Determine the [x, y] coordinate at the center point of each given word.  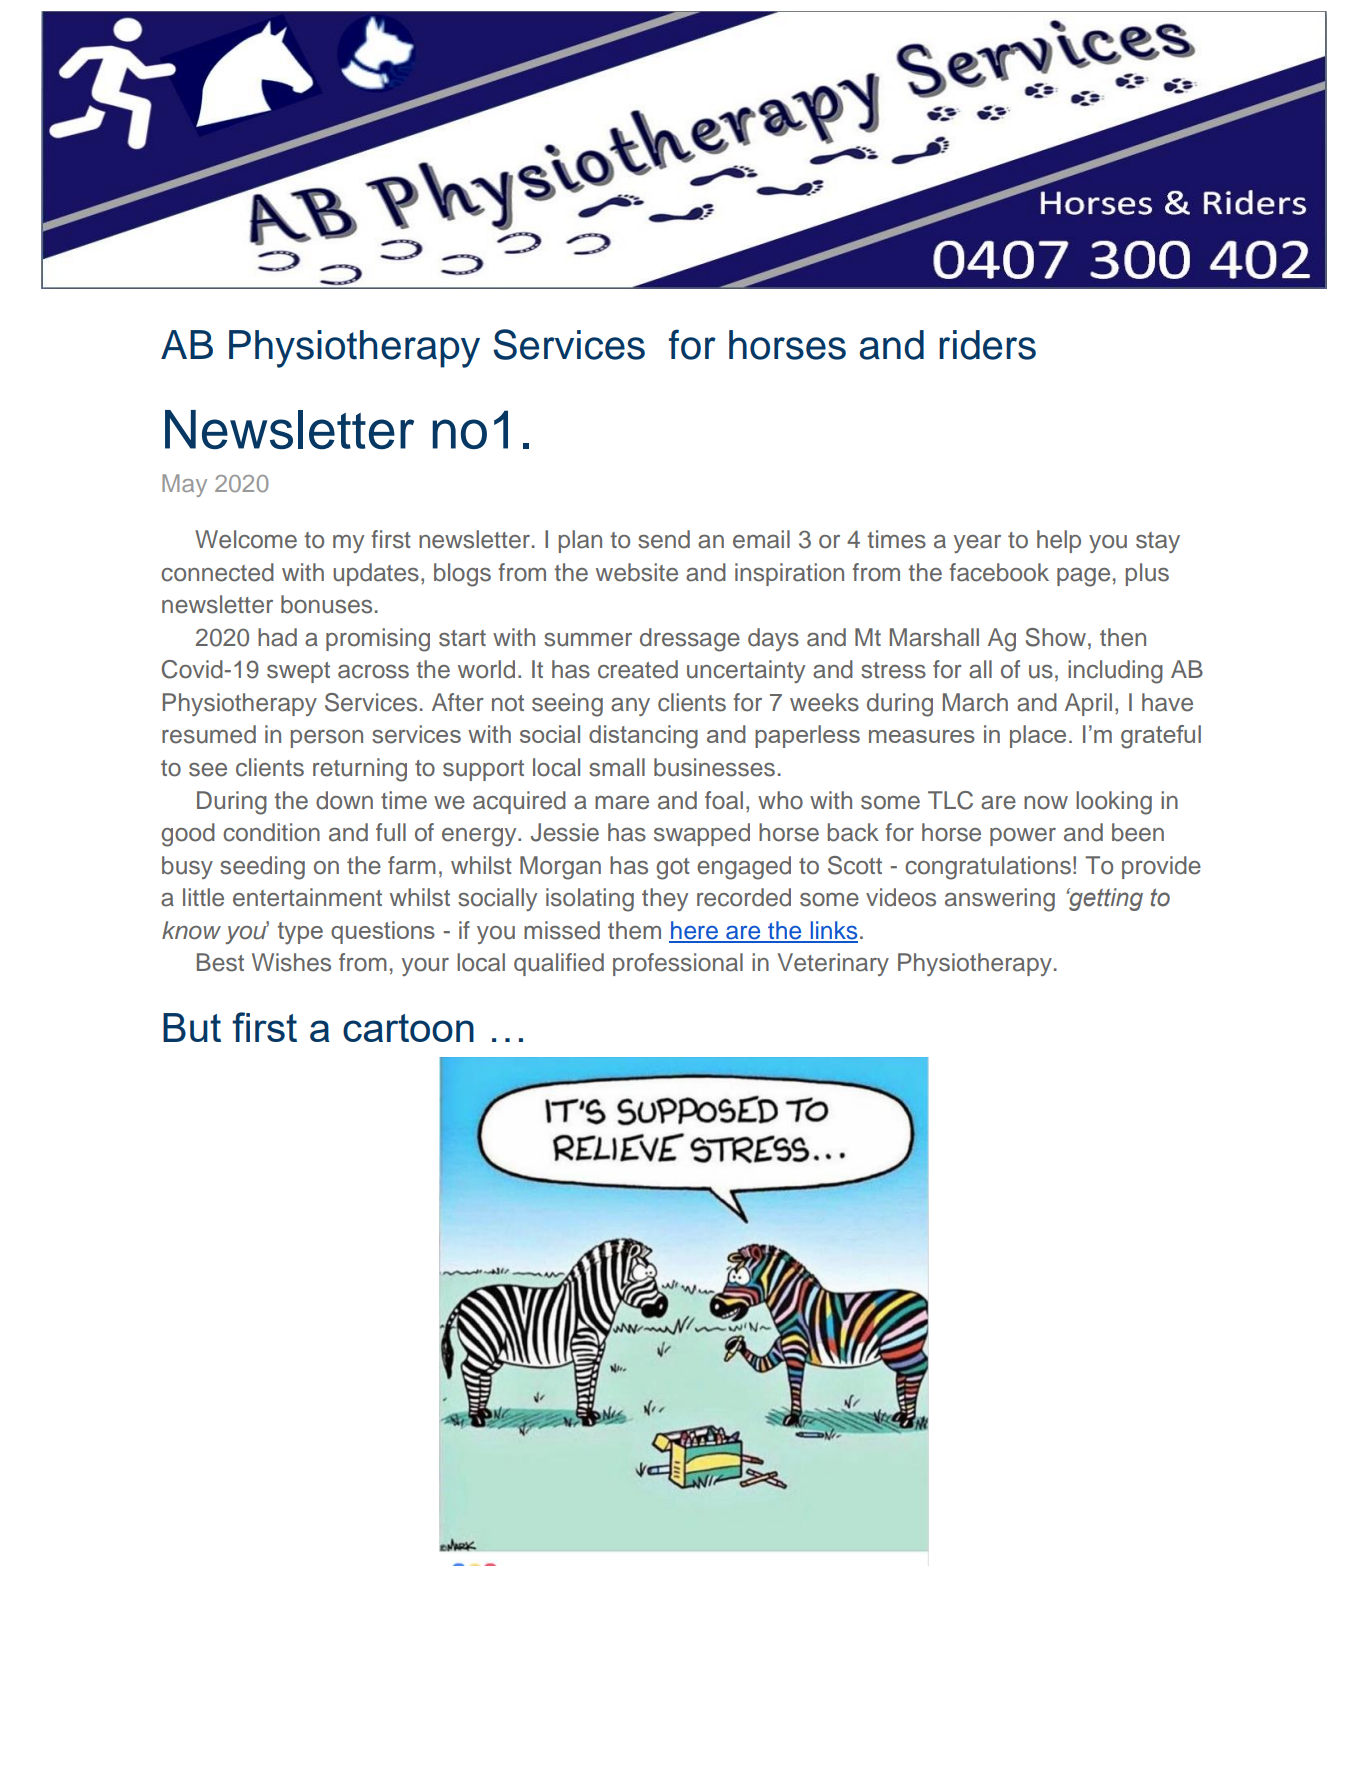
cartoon [408, 1028]
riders [987, 345]
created [638, 669]
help [1059, 541]
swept [298, 672]
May [184, 485]
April [1088, 704]
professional [678, 964]
